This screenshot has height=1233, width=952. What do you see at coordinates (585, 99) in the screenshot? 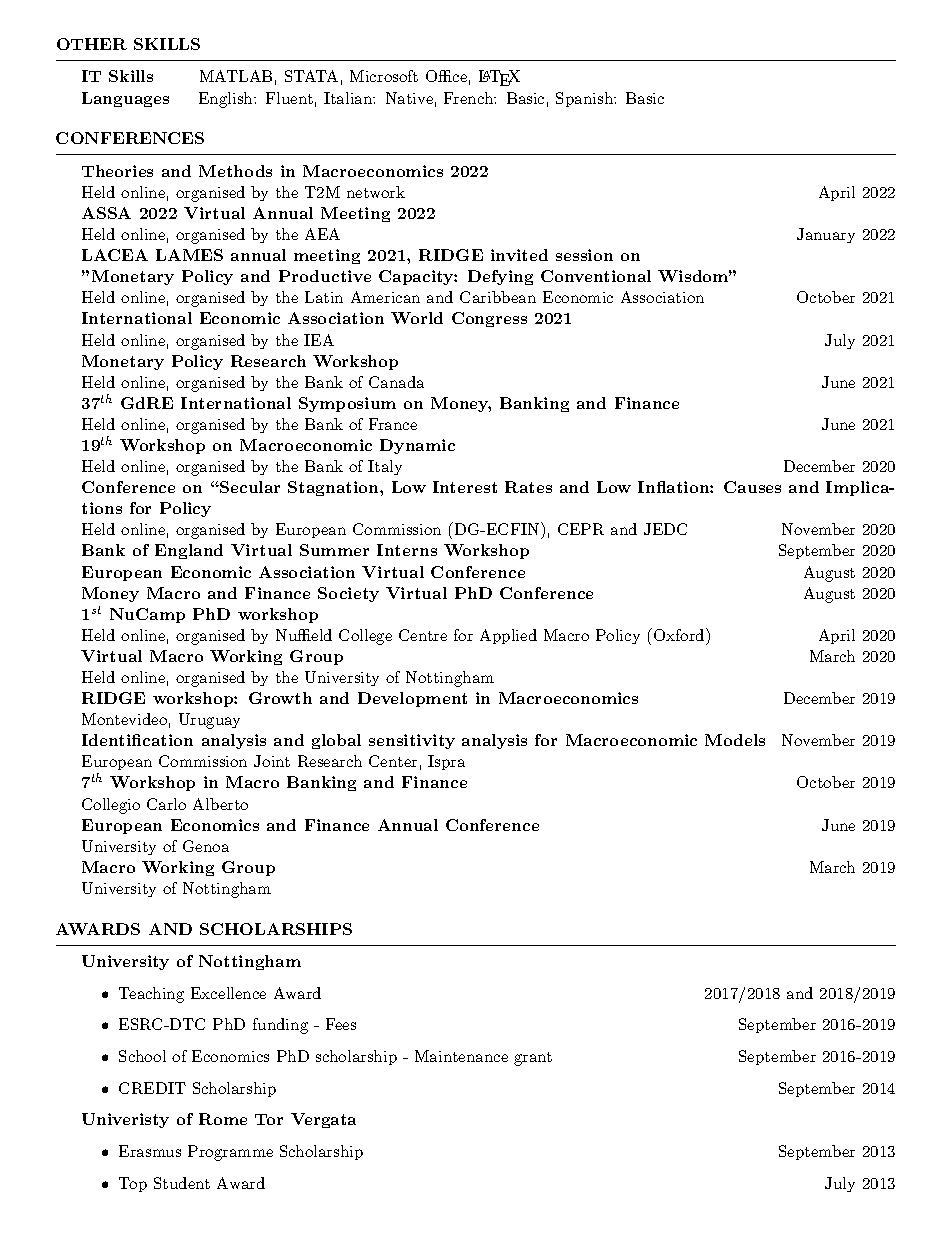
I see `Spanish` at bounding box center [585, 99].
